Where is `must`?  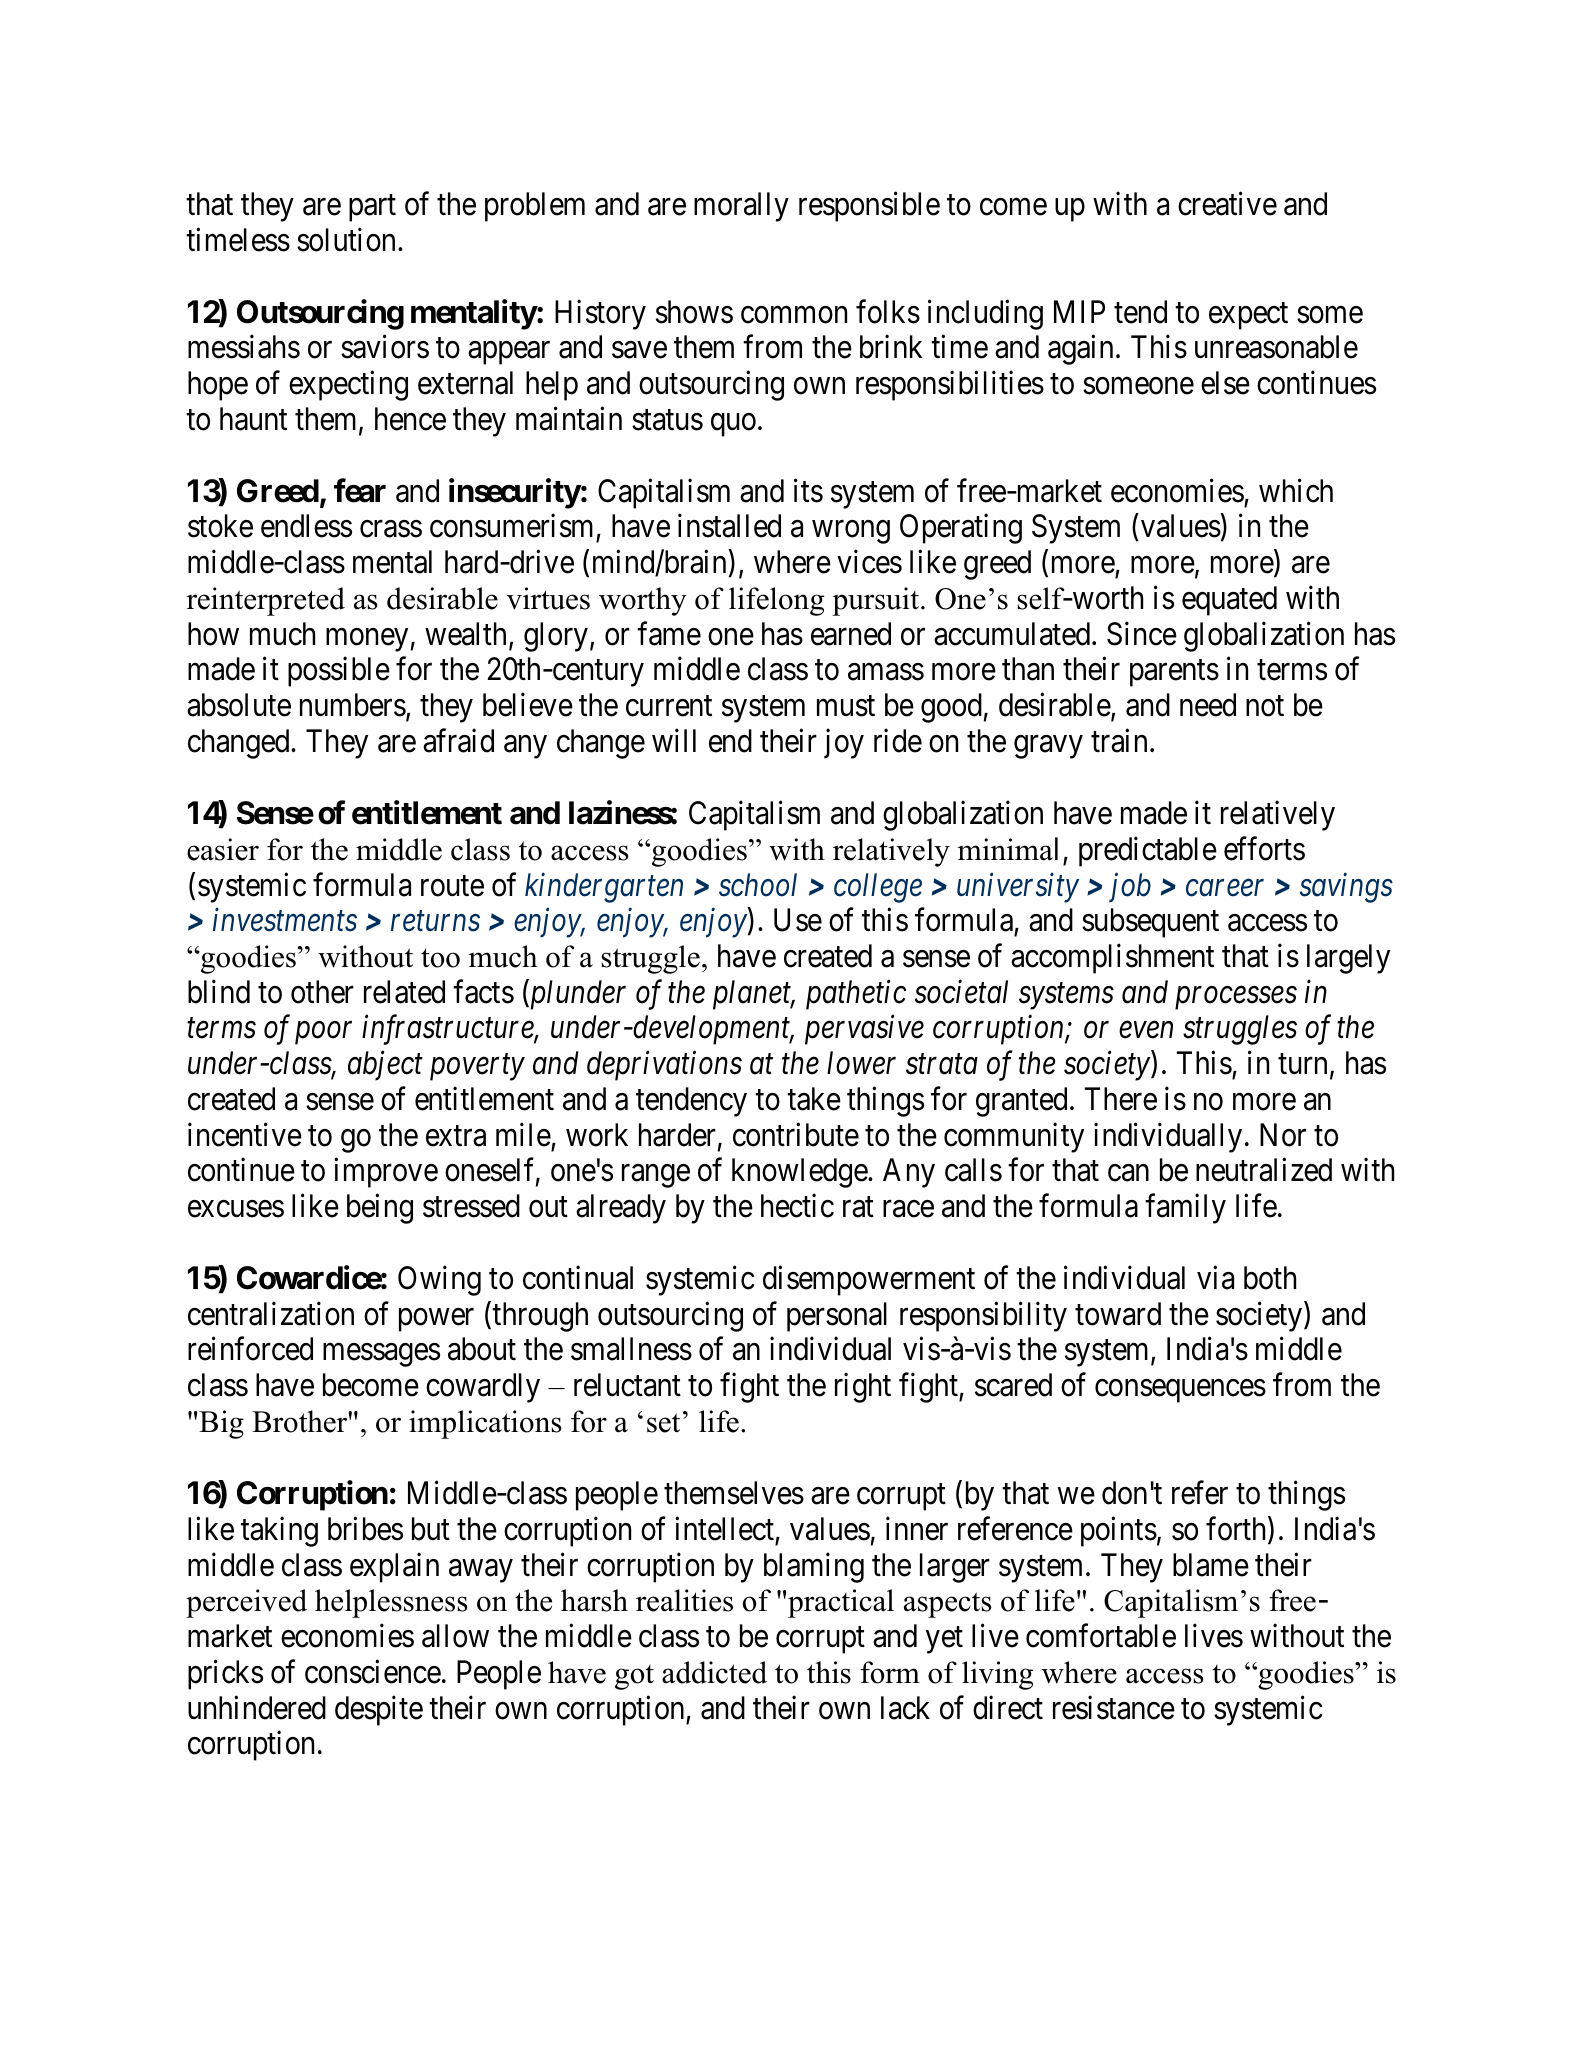
must is located at coordinates (846, 706).
